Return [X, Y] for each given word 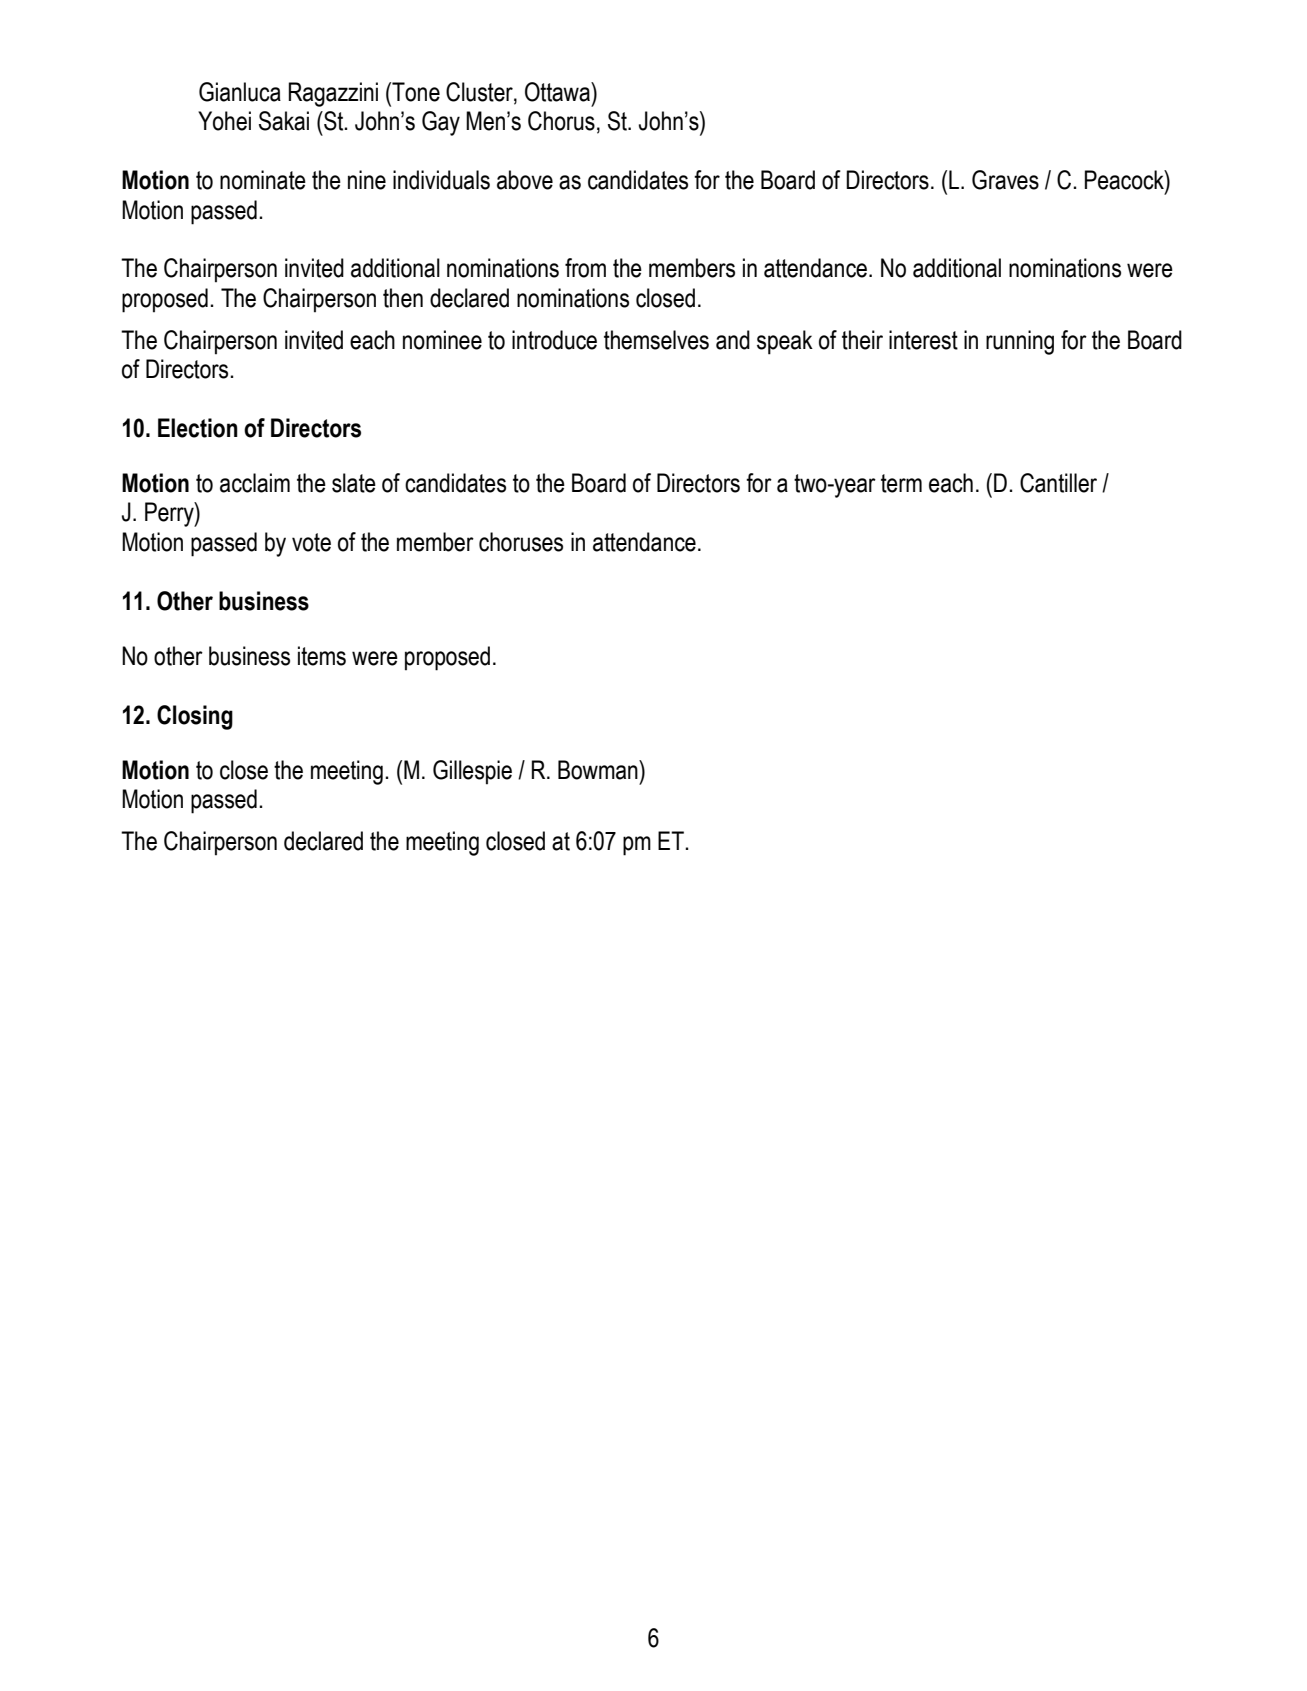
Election [198, 428]
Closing [195, 717]
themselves [656, 340]
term [901, 483]
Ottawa [558, 92]
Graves [1005, 180]
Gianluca [240, 92]
